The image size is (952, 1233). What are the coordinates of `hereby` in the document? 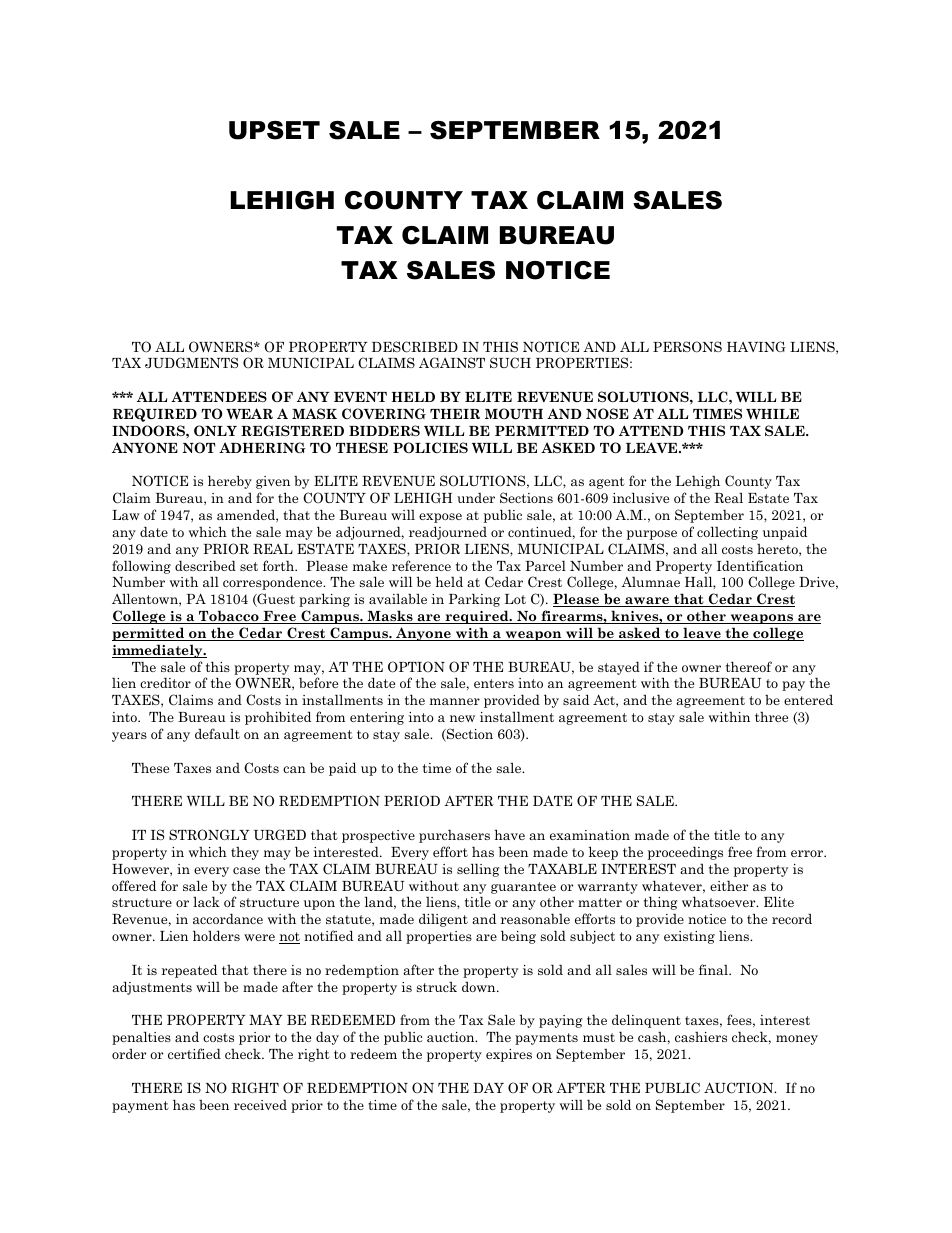 It's located at (230, 482).
